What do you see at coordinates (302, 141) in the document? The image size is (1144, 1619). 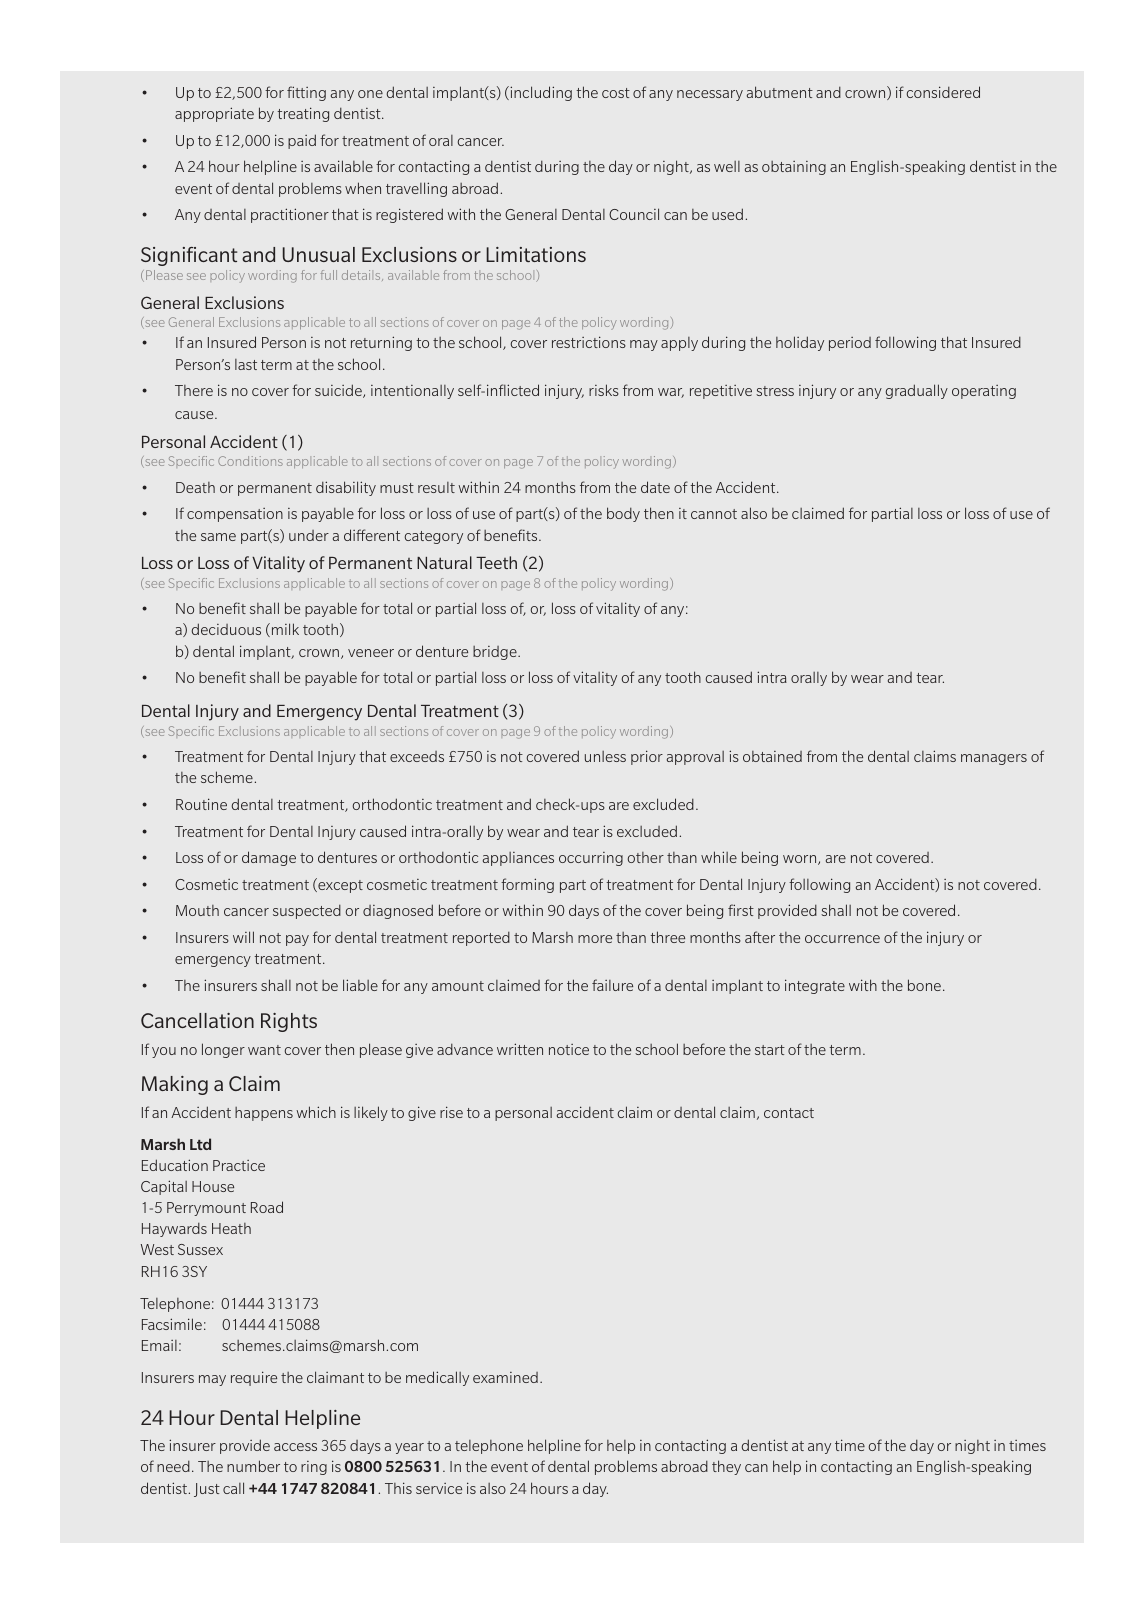 I see `paid` at bounding box center [302, 141].
